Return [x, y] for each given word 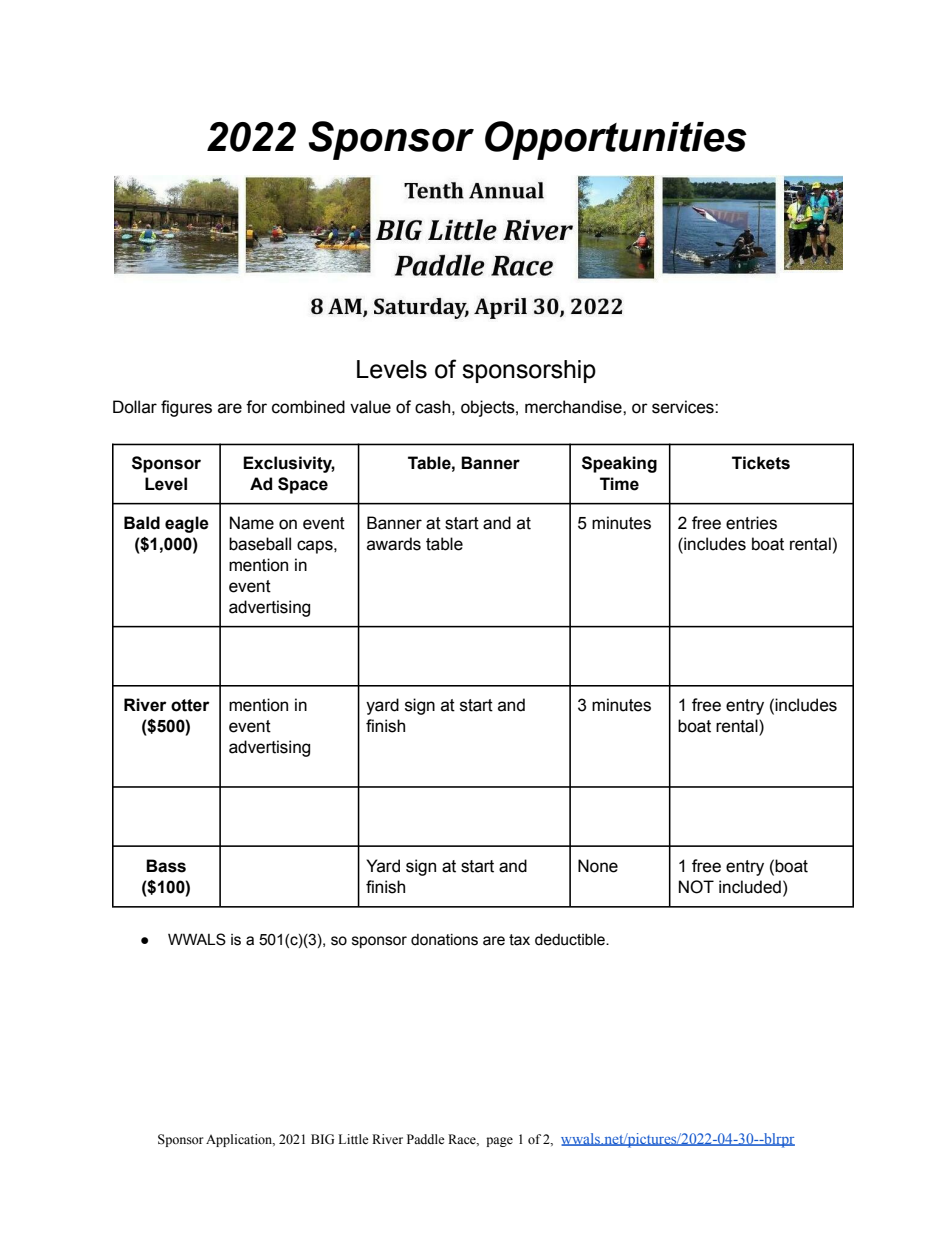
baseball [260, 544]
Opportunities [616, 140]
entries [751, 523]
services [684, 407]
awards [394, 544]
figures [186, 408]
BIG [322, 1139]
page [499, 1142]
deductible [571, 940]
